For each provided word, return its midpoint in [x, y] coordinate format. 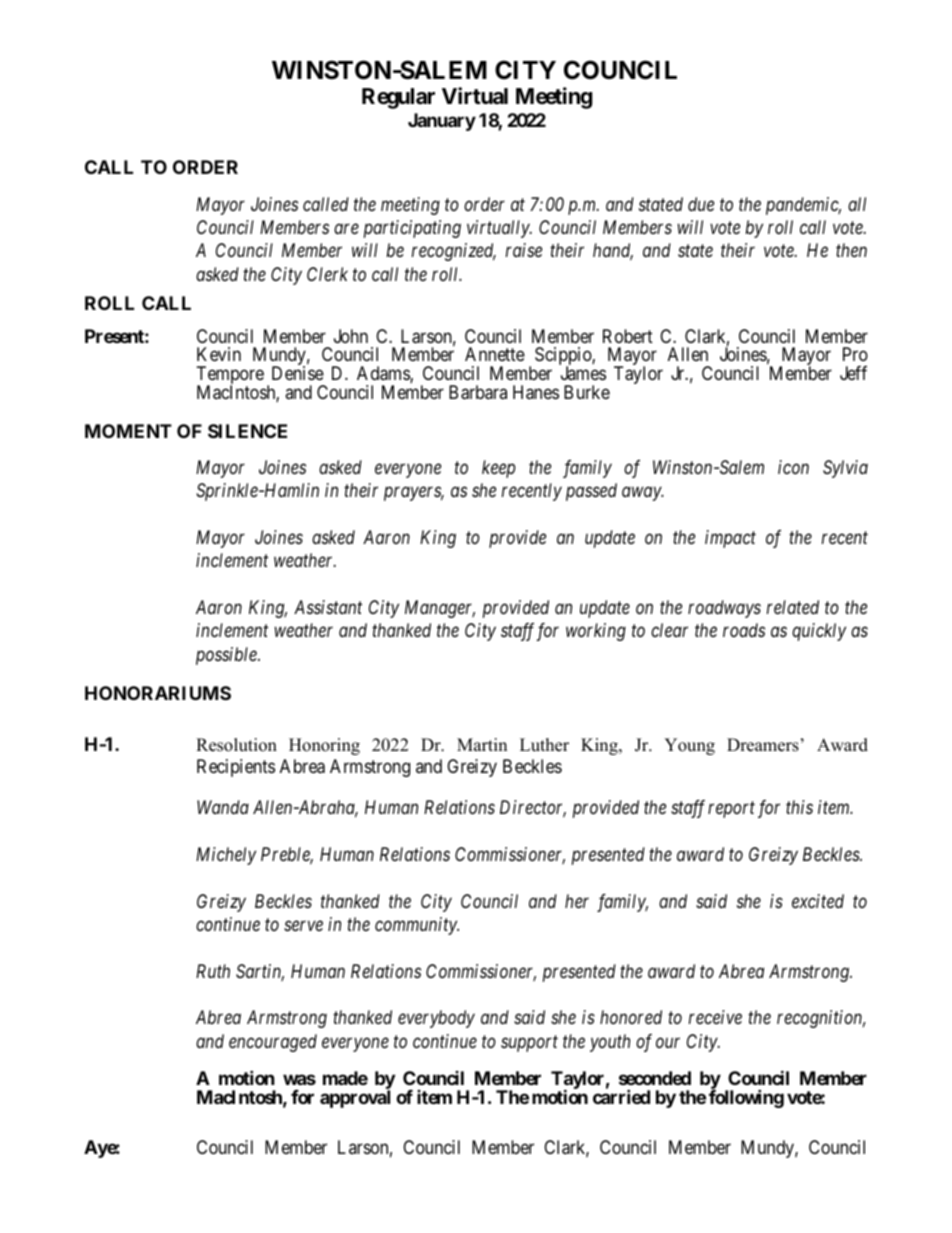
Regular [398, 98]
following [746, 1098]
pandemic [803, 206]
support [529, 1044]
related [793, 607]
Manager [440, 609]
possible [227, 656]
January [442, 122]
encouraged [273, 1043]
